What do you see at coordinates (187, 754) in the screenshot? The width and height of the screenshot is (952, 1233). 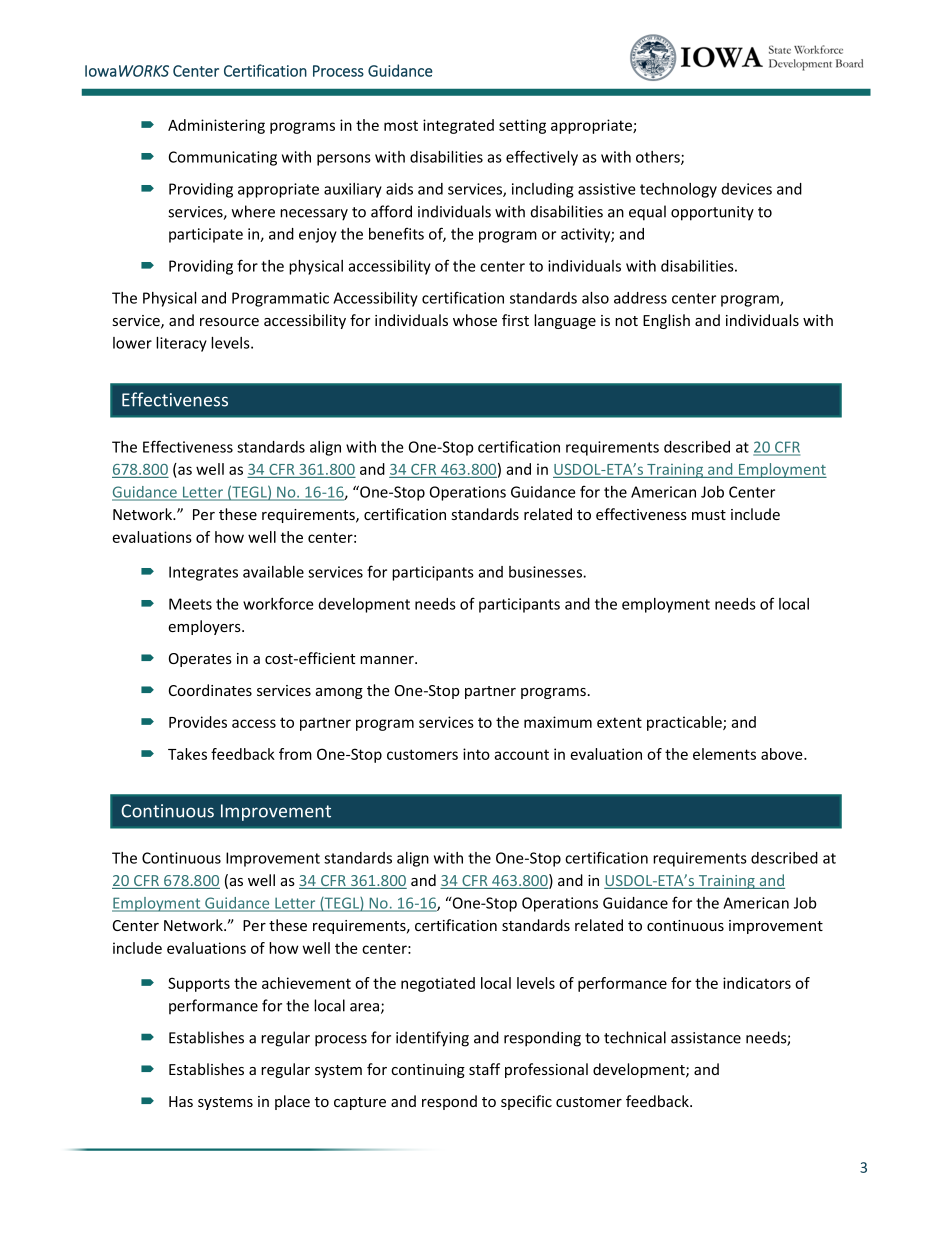 I see `Takes` at bounding box center [187, 754].
